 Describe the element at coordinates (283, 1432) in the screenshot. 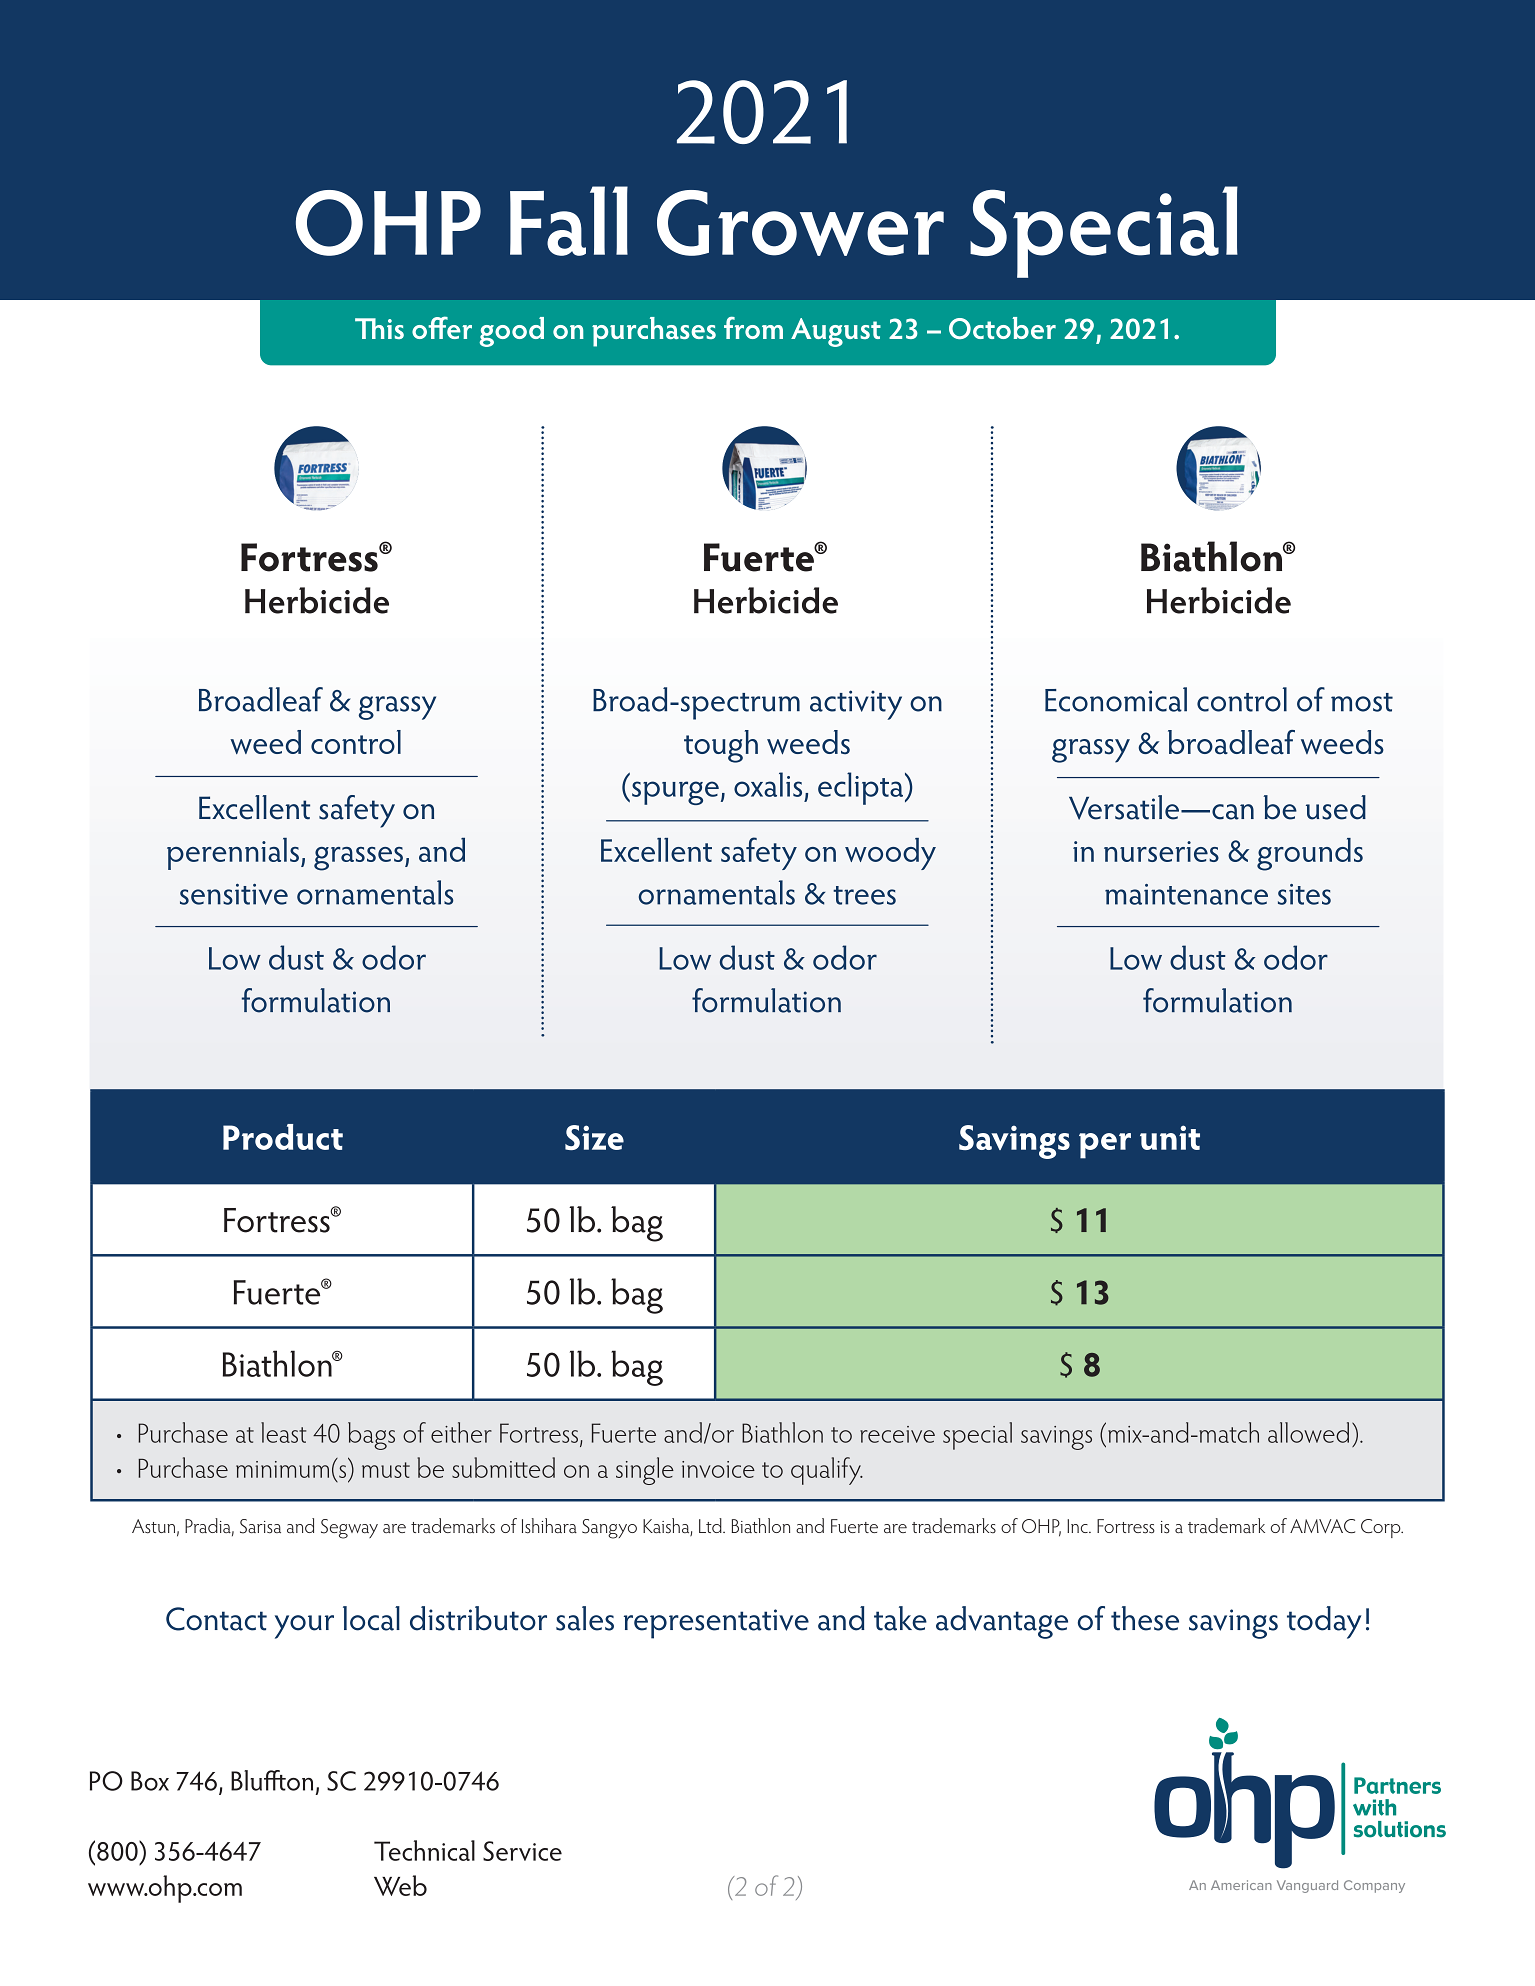

I see `least` at that location.
